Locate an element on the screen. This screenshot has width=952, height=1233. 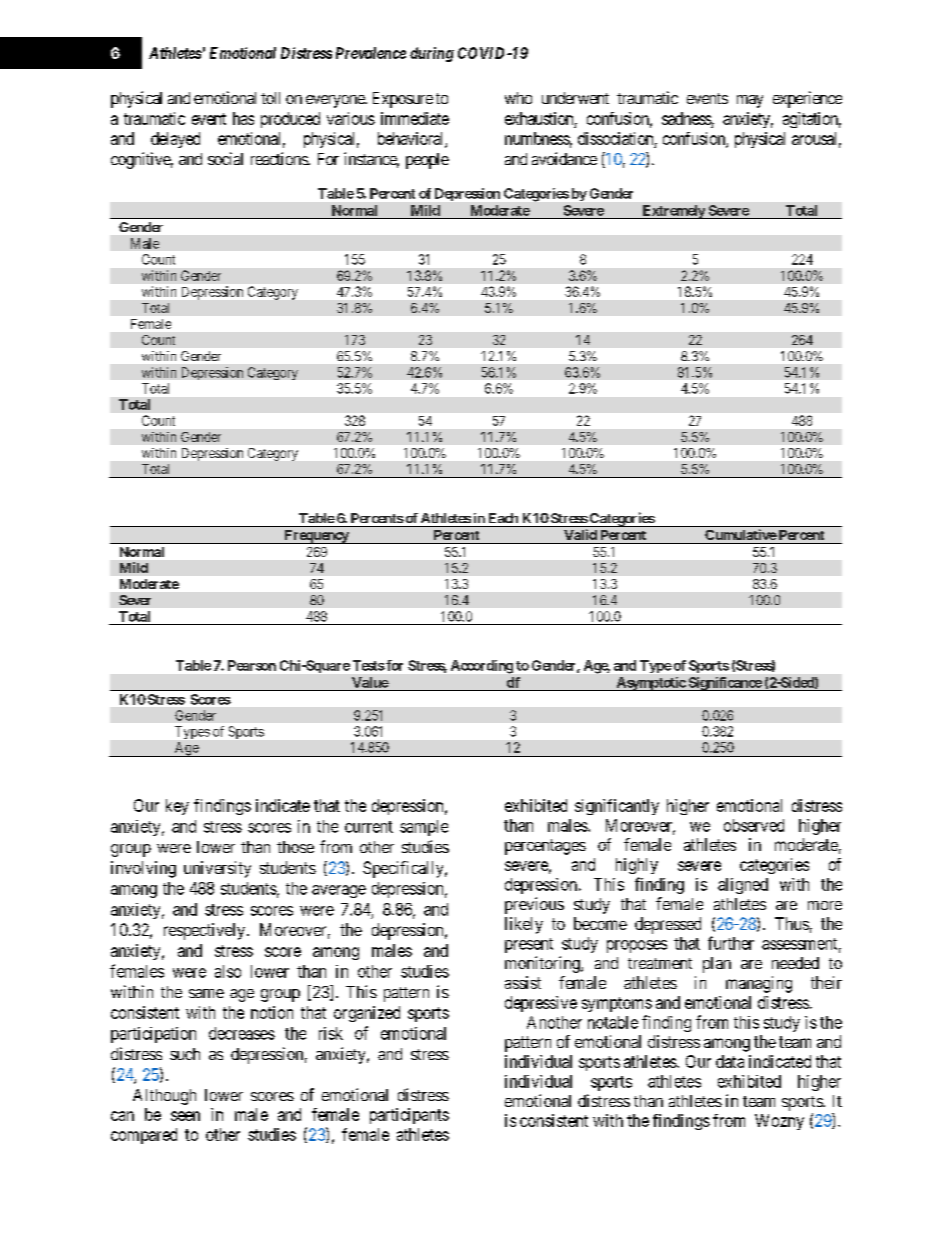
who is located at coordinates (518, 98).
